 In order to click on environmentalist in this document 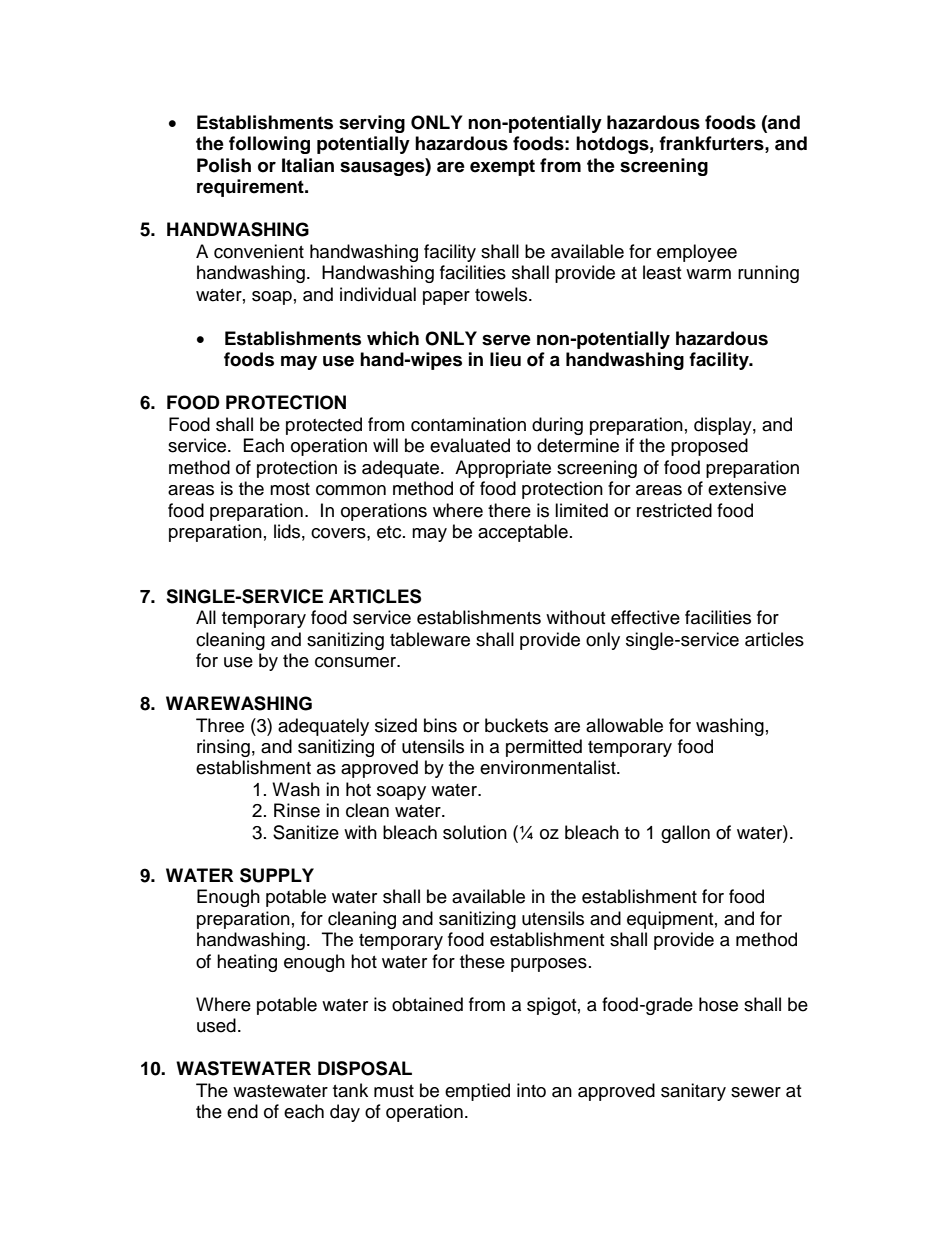, I will do `click(549, 767)`.
